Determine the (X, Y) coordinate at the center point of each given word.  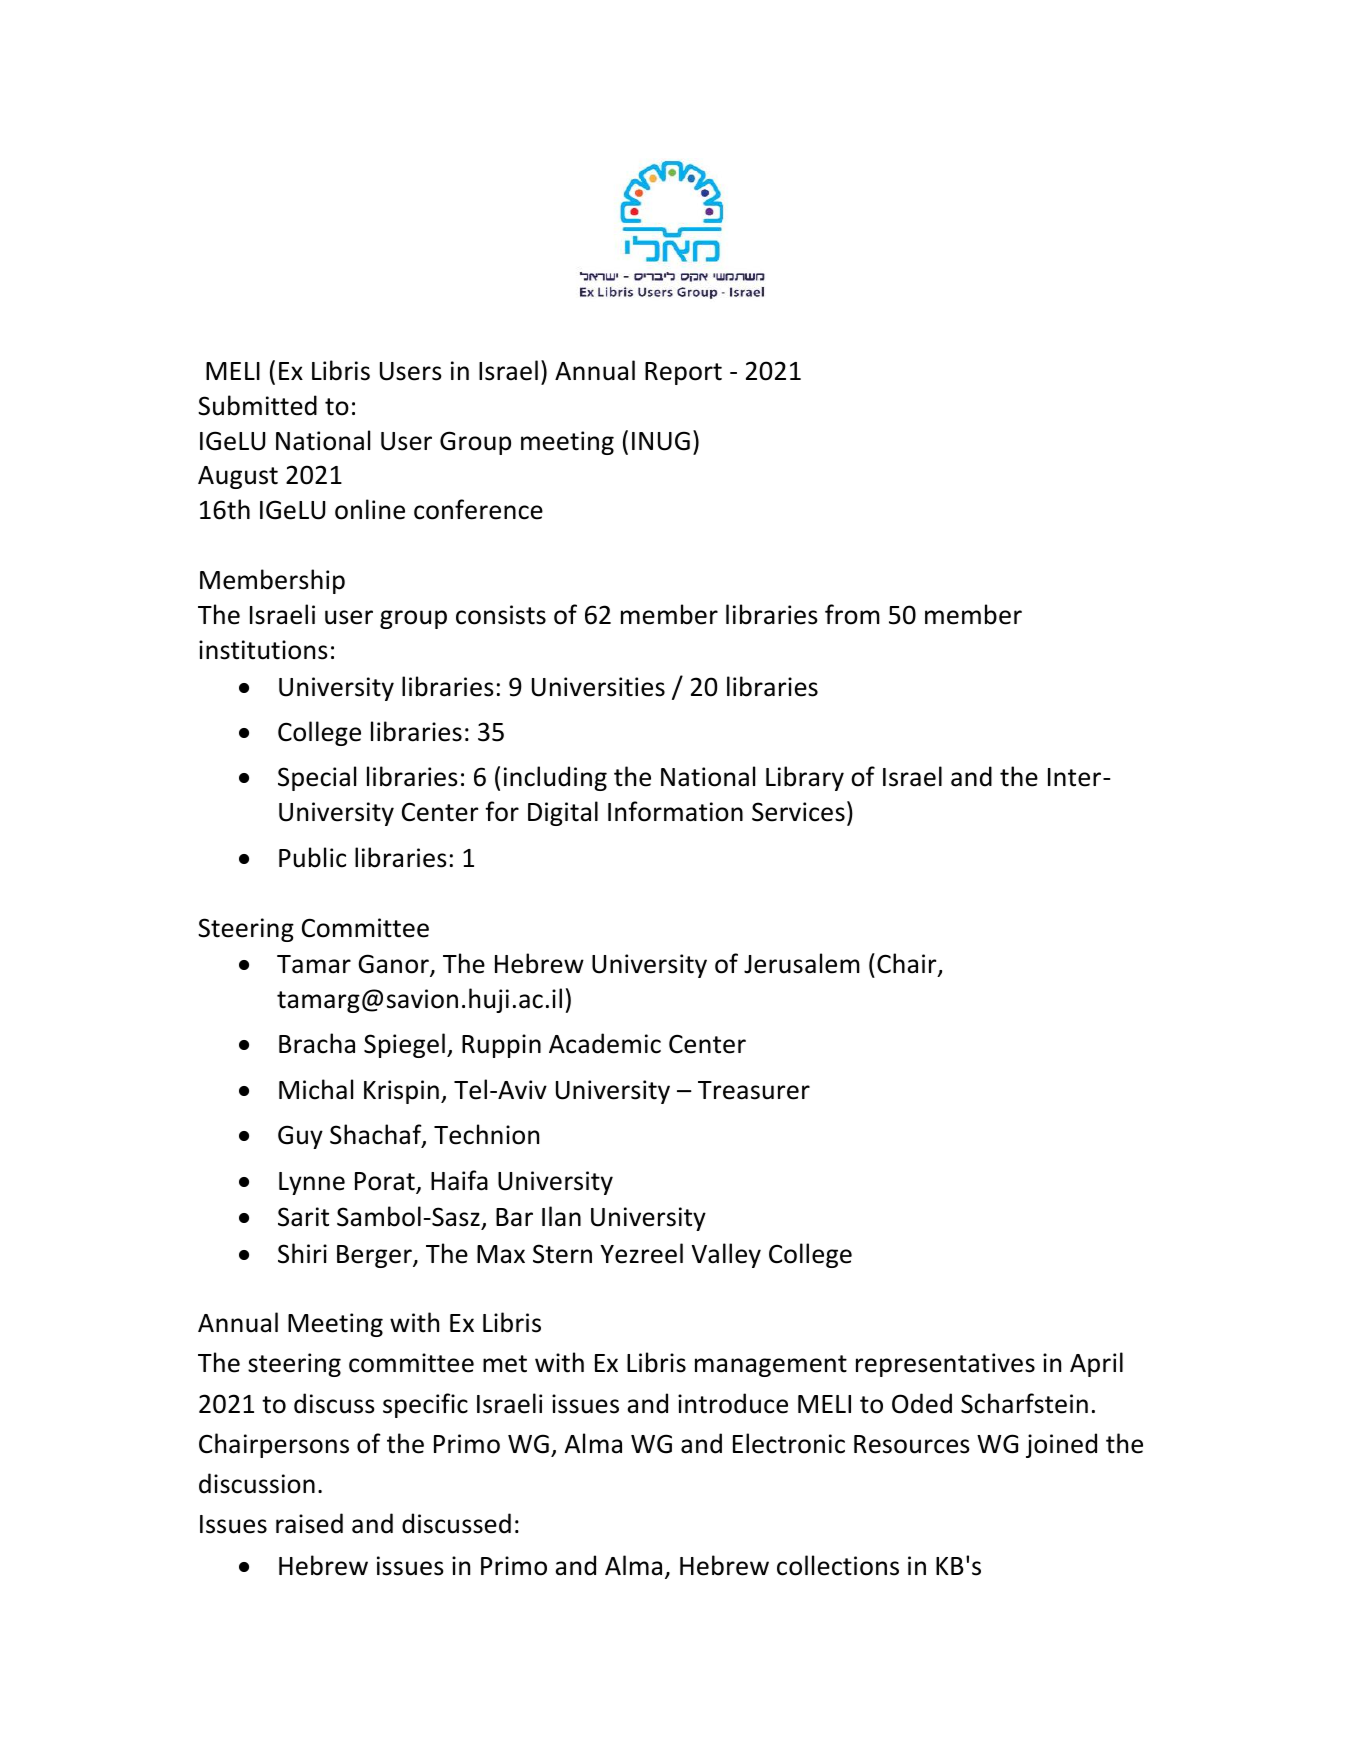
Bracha (317, 1043)
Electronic (789, 1443)
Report (683, 373)
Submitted (257, 405)
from (852, 614)
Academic (605, 1043)
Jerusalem (802, 963)
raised (309, 1523)
